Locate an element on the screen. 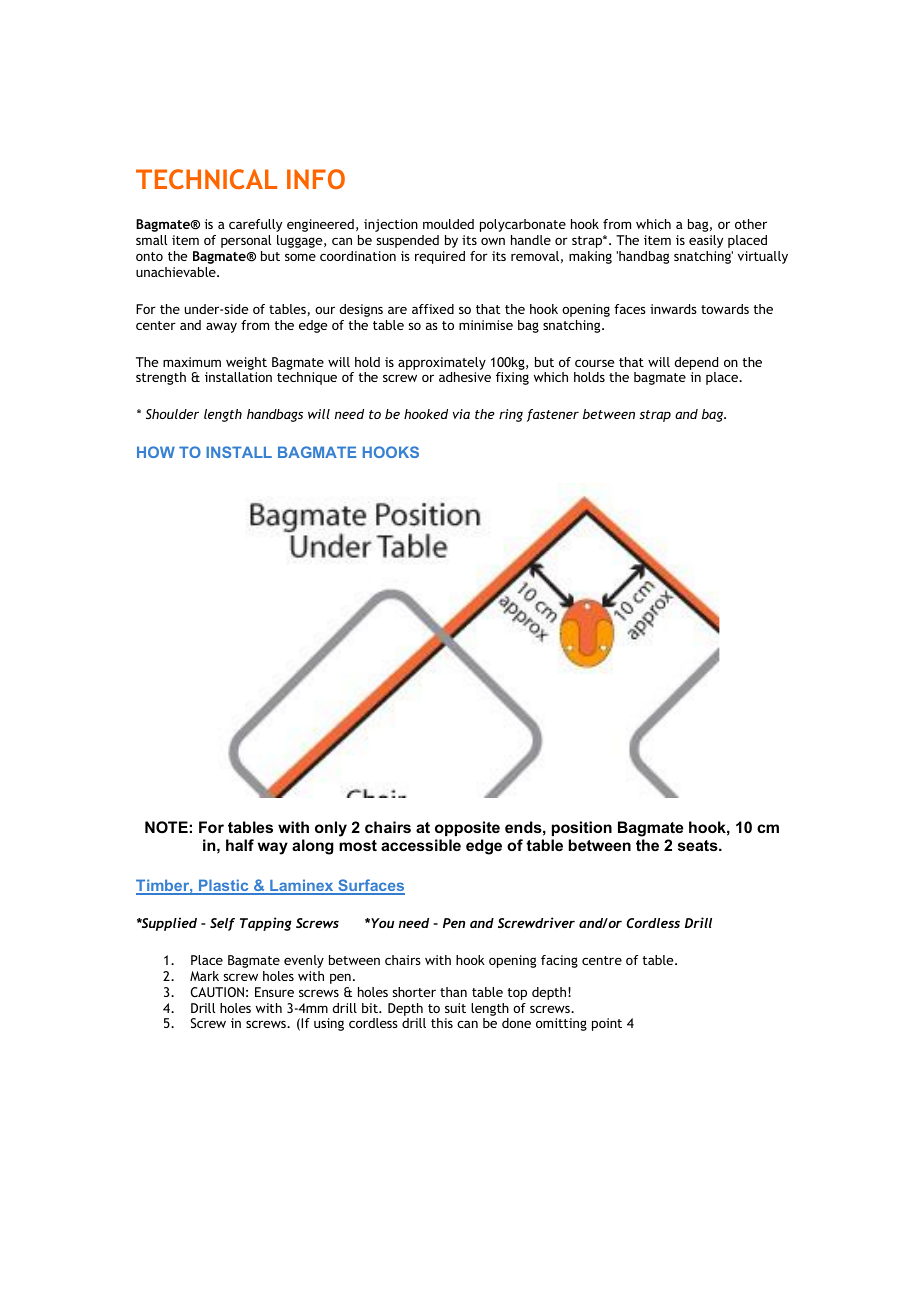 The width and height of the screenshot is (924, 1308). depend is located at coordinates (696, 363).
